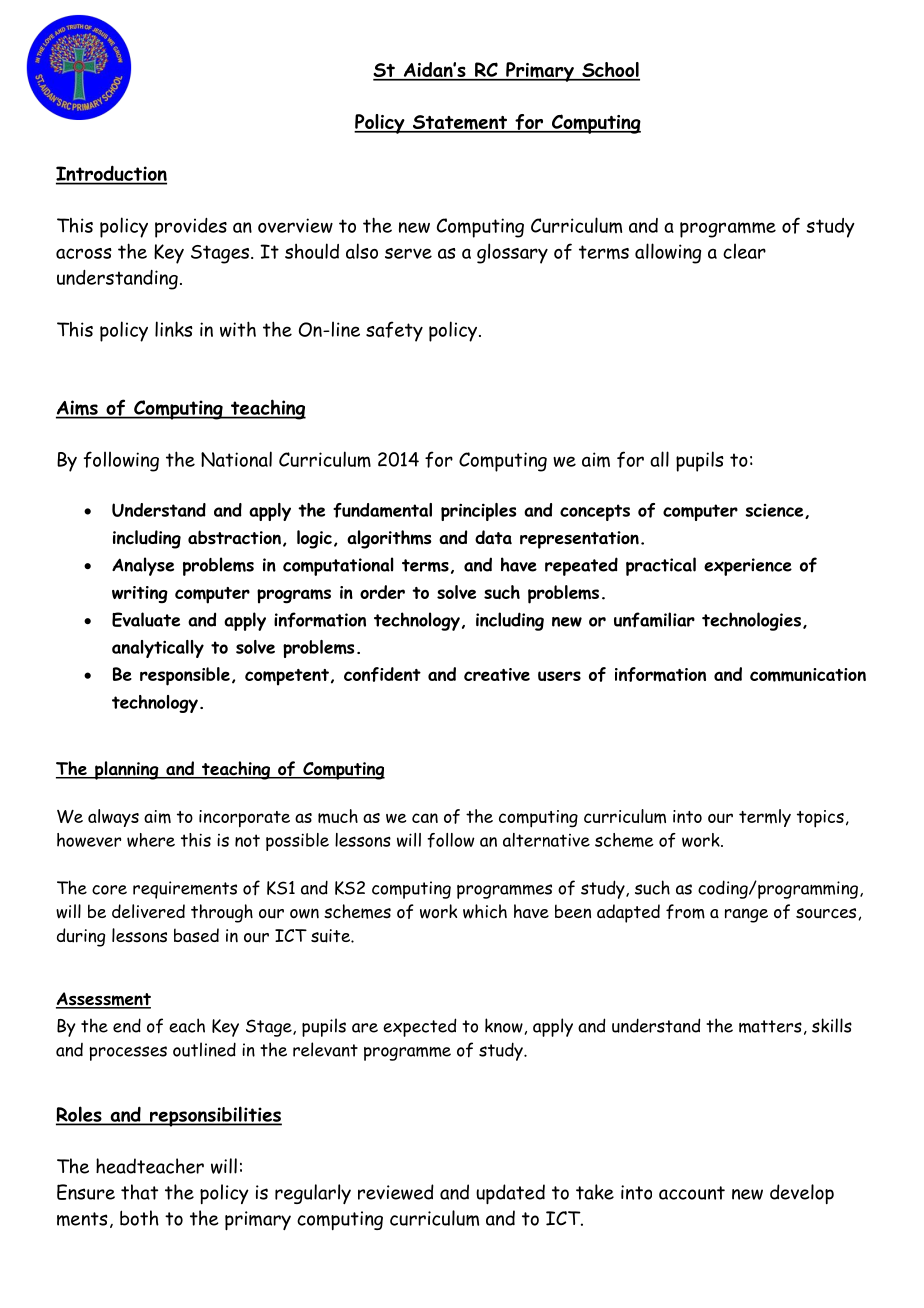 Image resolution: width=924 pixels, height=1308 pixels. I want to click on provides, so click(191, 228).
